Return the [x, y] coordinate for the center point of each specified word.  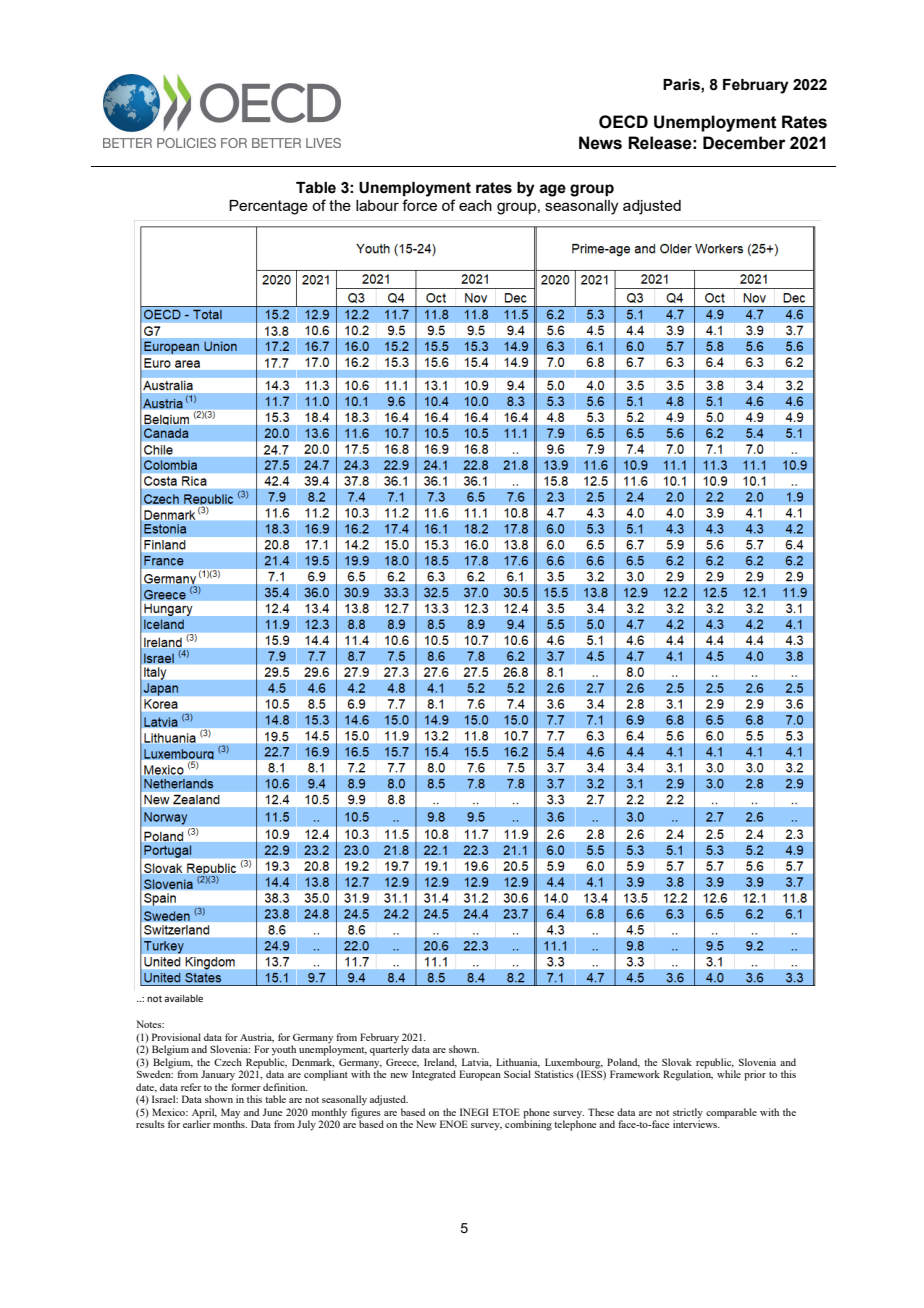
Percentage [268, 207]
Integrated [434, 1075]
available [183, 998]
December [744, 143]
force [419, 205]
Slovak [677, 1062]
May [230, 1113]
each [475, 205]
